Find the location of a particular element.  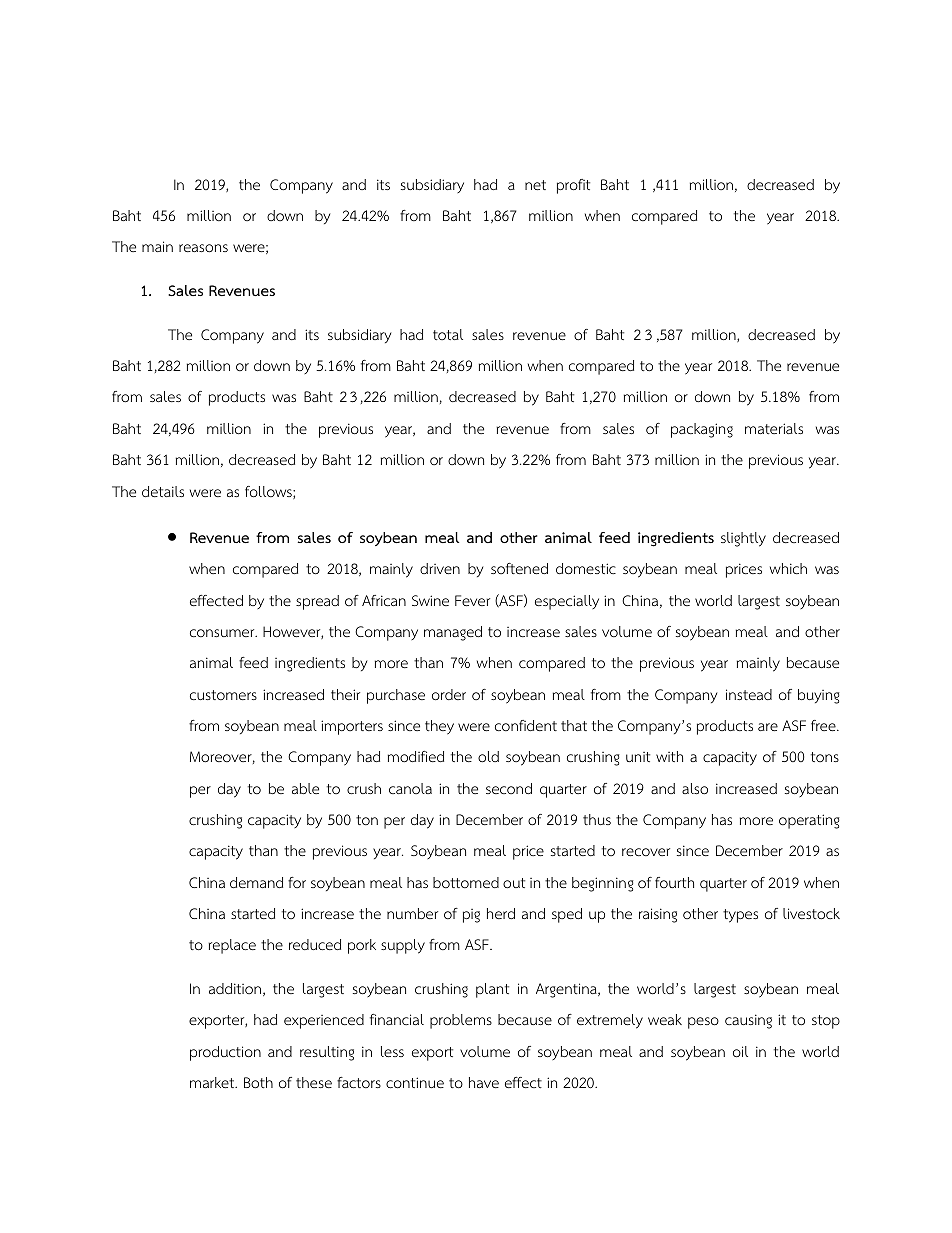

able is located at coordinates (305, 788).
